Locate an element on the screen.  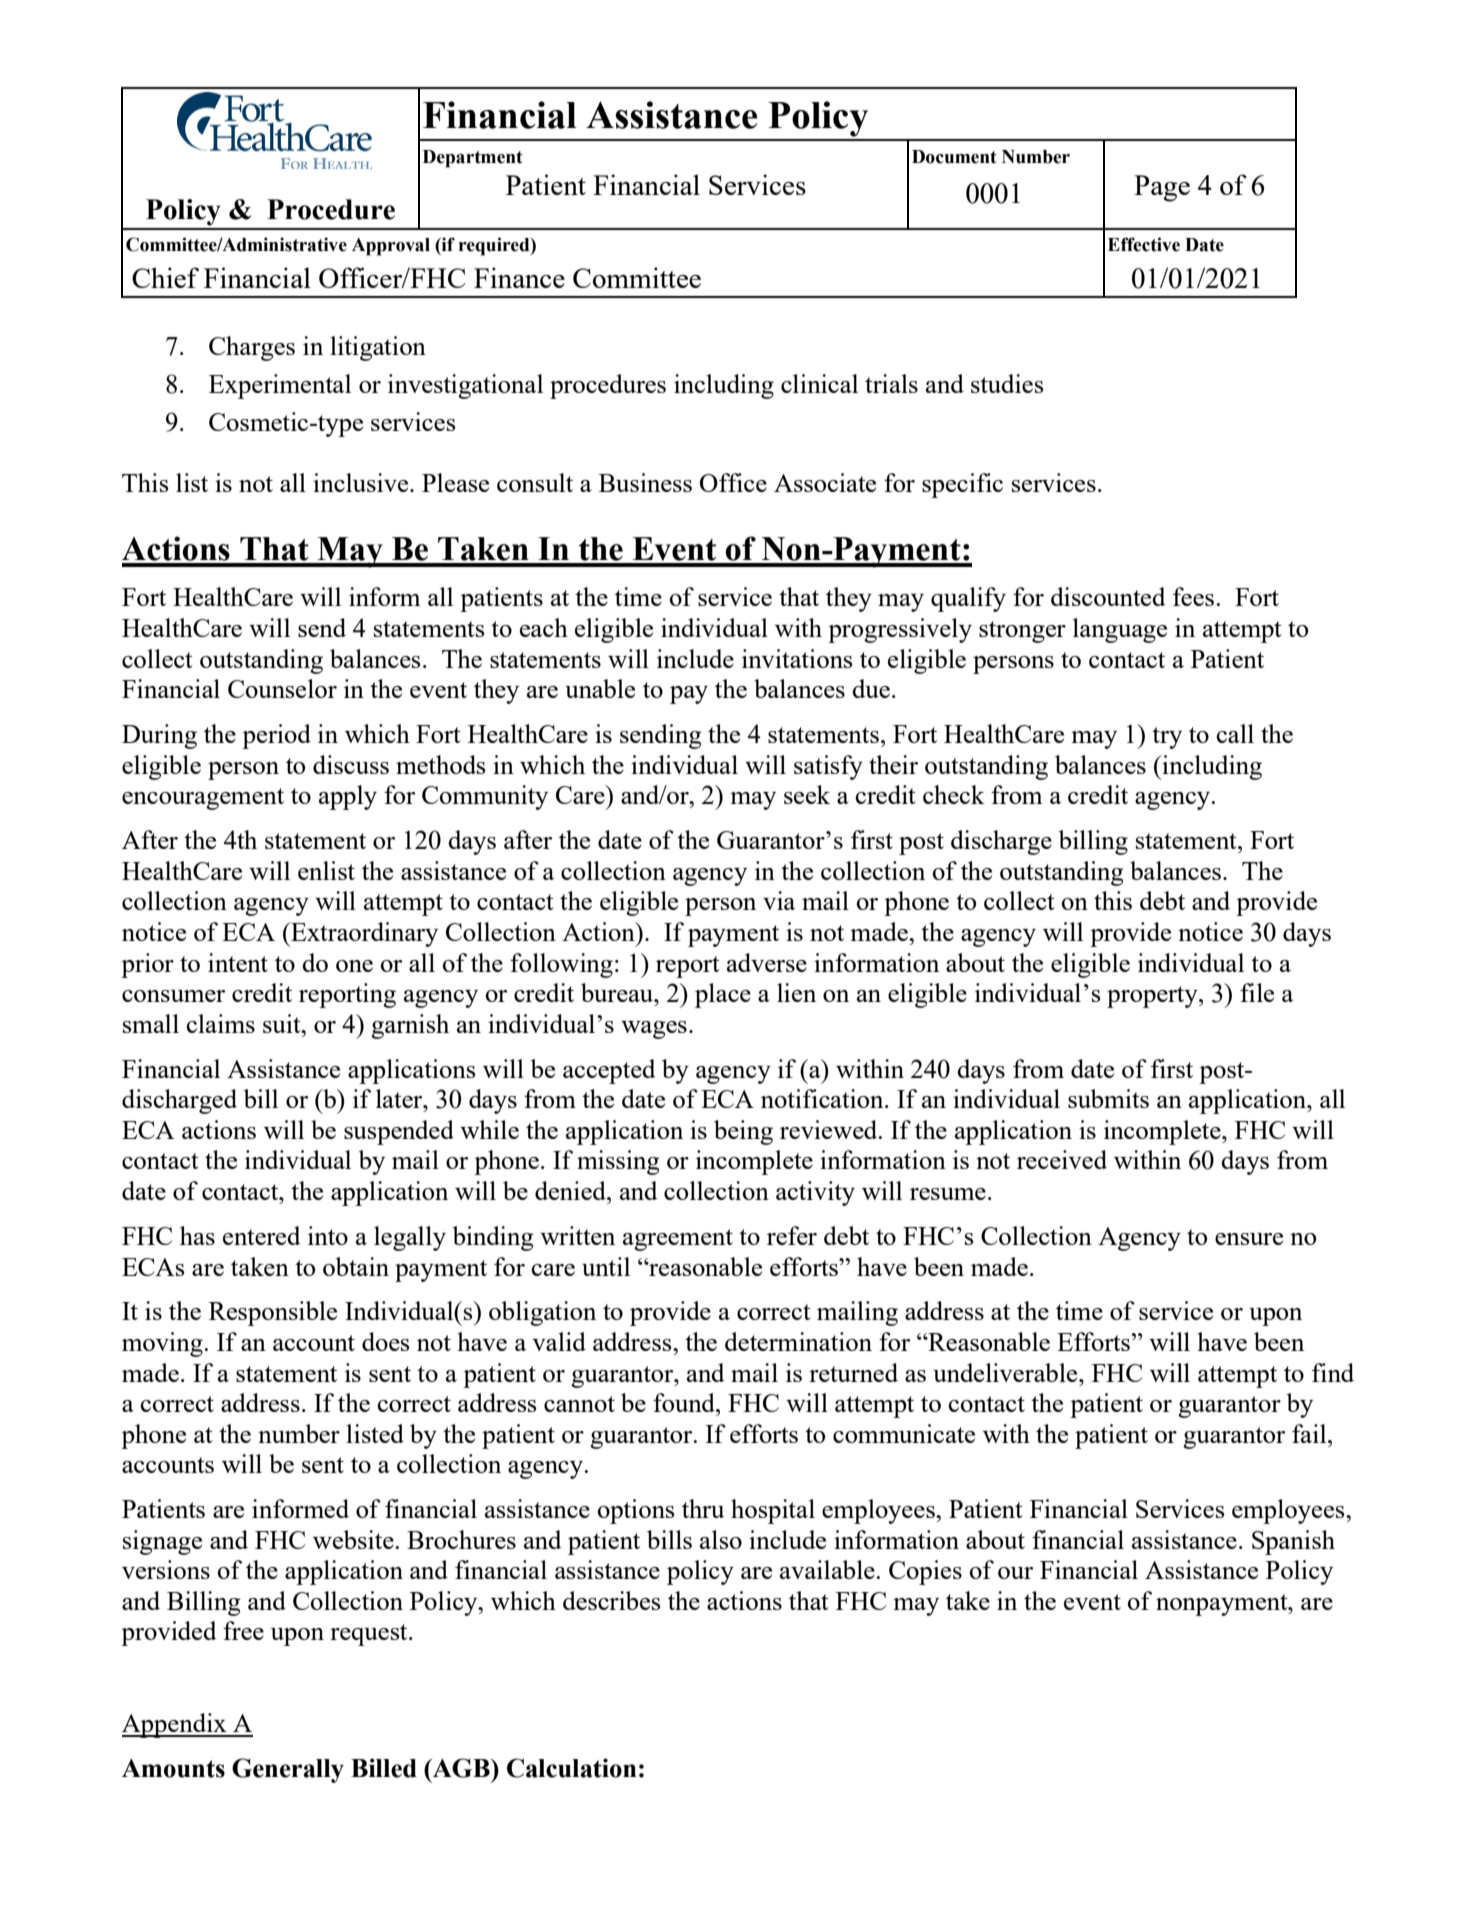
file is located at coordinates (1257, 992).
